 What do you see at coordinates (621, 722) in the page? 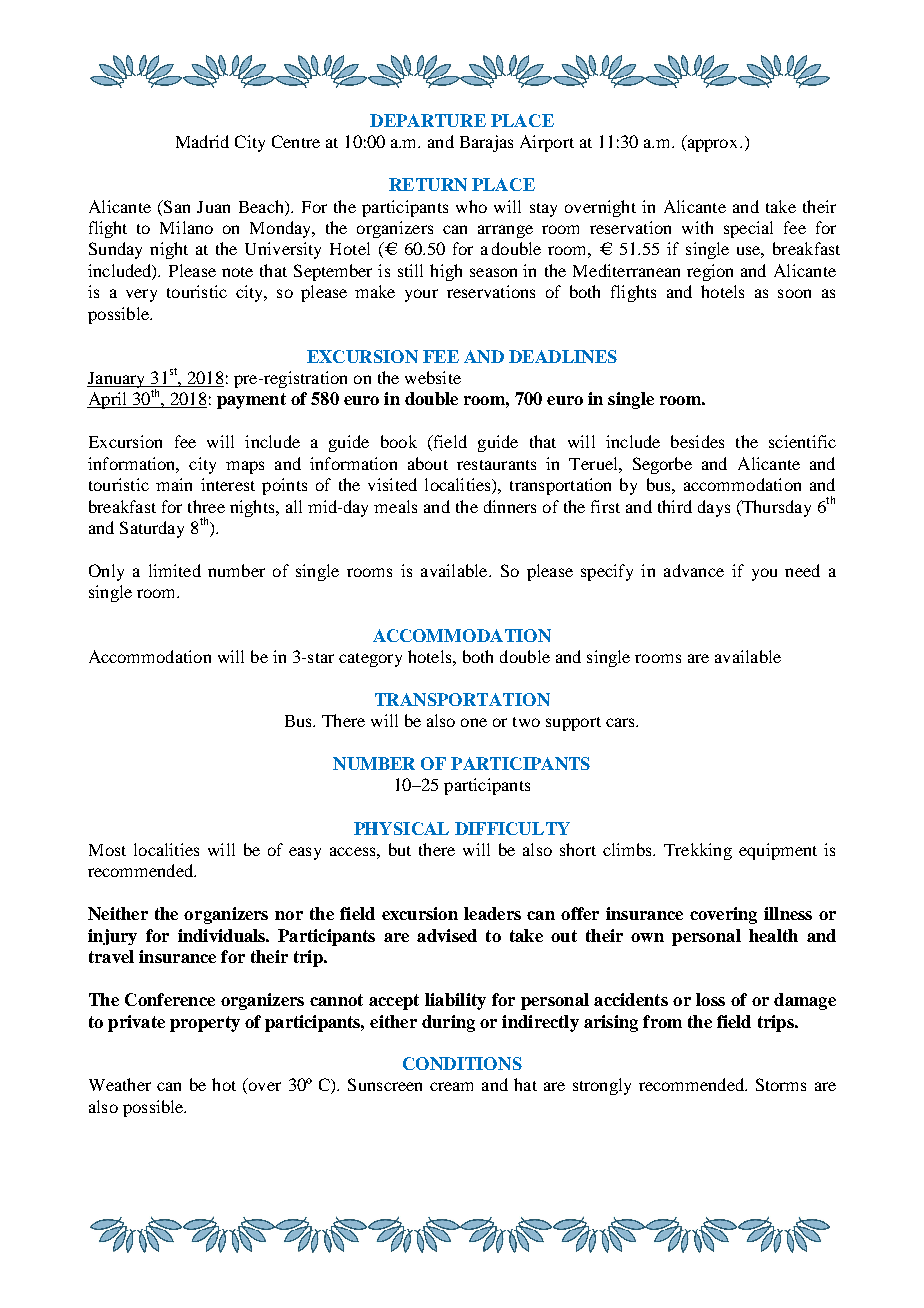
I see `cars` at bounding box center [621, 722].
